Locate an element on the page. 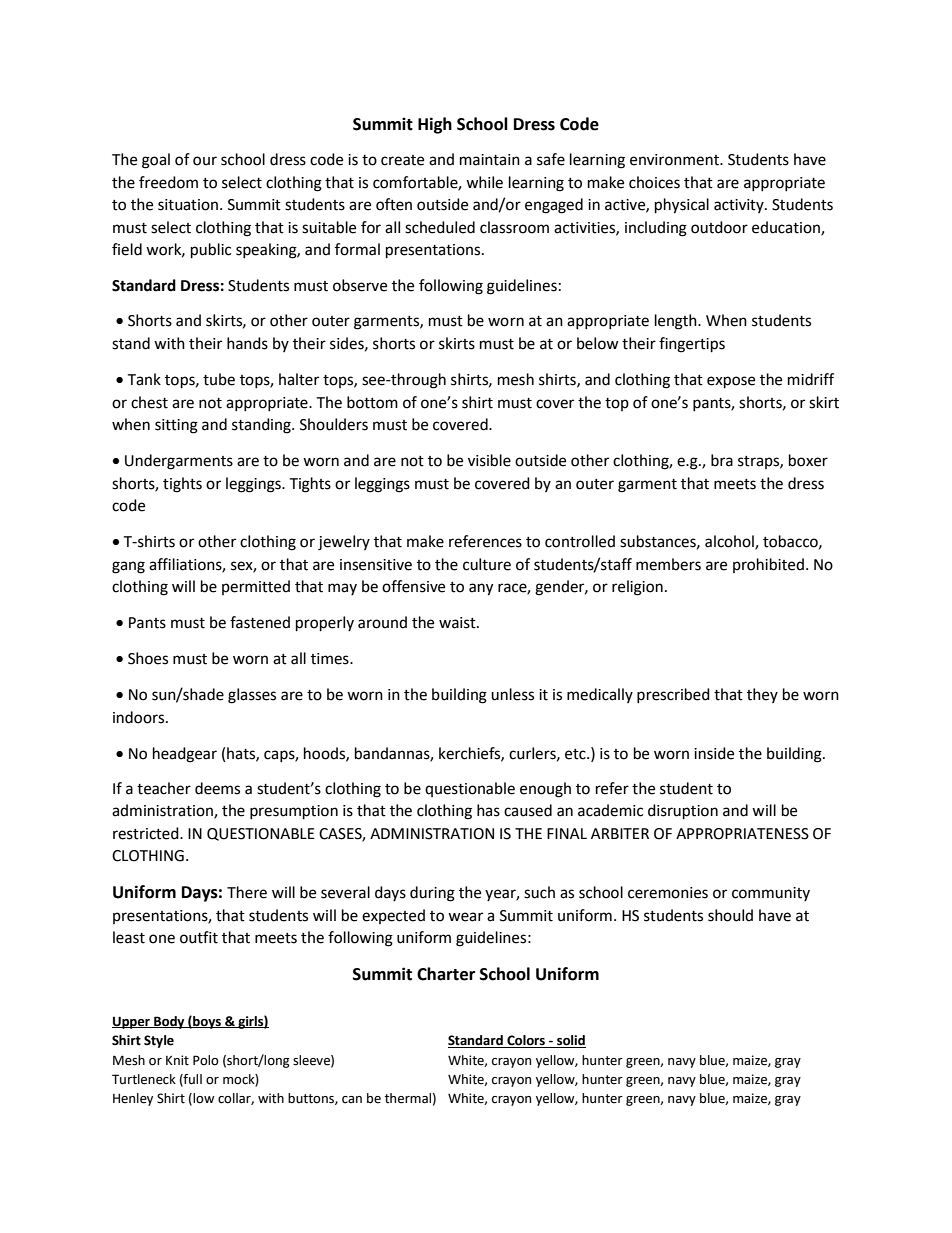 Image resolution: width=952 pixels, height=1233 pixels. maintain is located at coordinates (490, 160).
